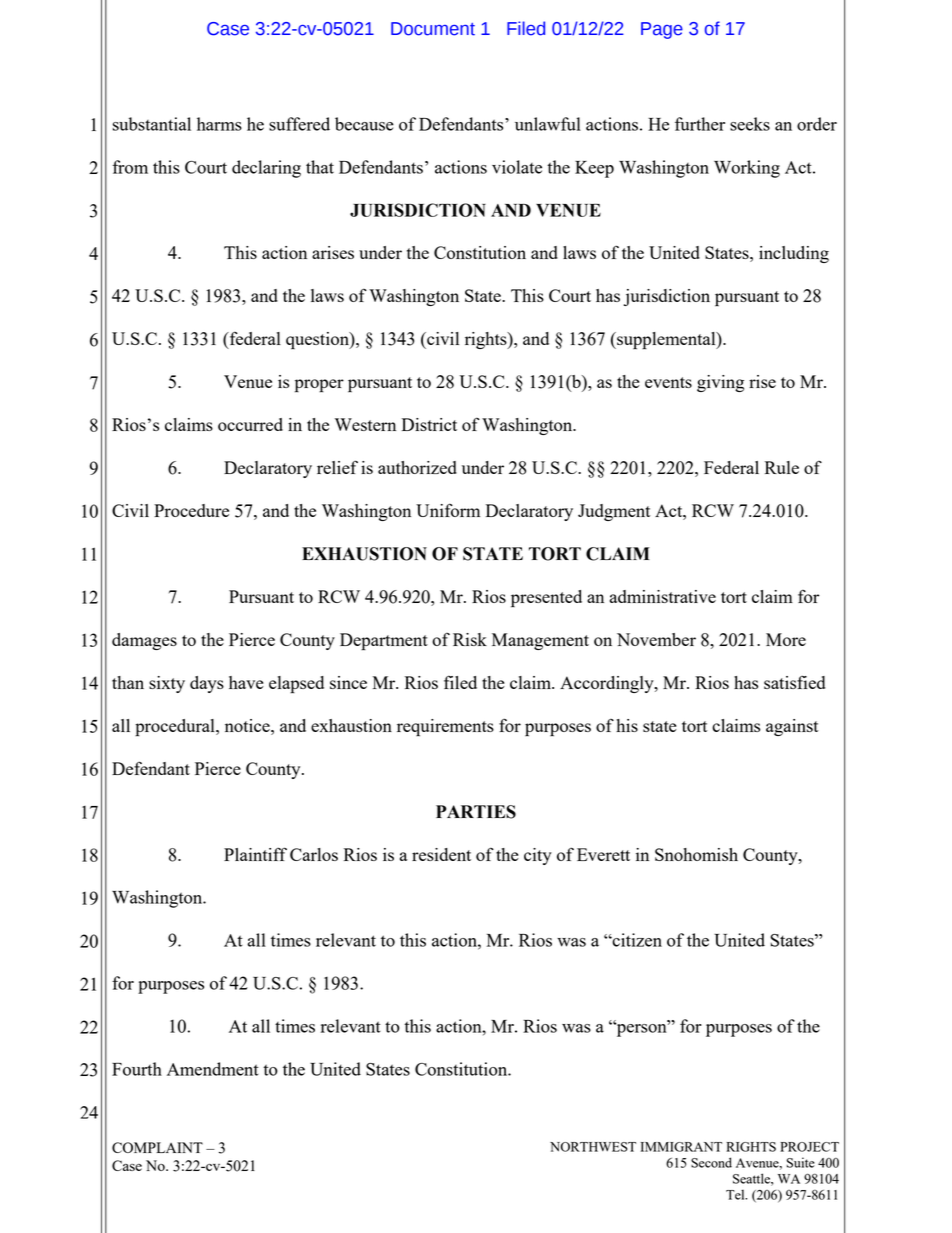 Image resolution: width=952 pixels, height=1233 pixels. Describe the element at coordinates (157, 1147) in the screenshot. I see `COMPLAINT` at that location.
